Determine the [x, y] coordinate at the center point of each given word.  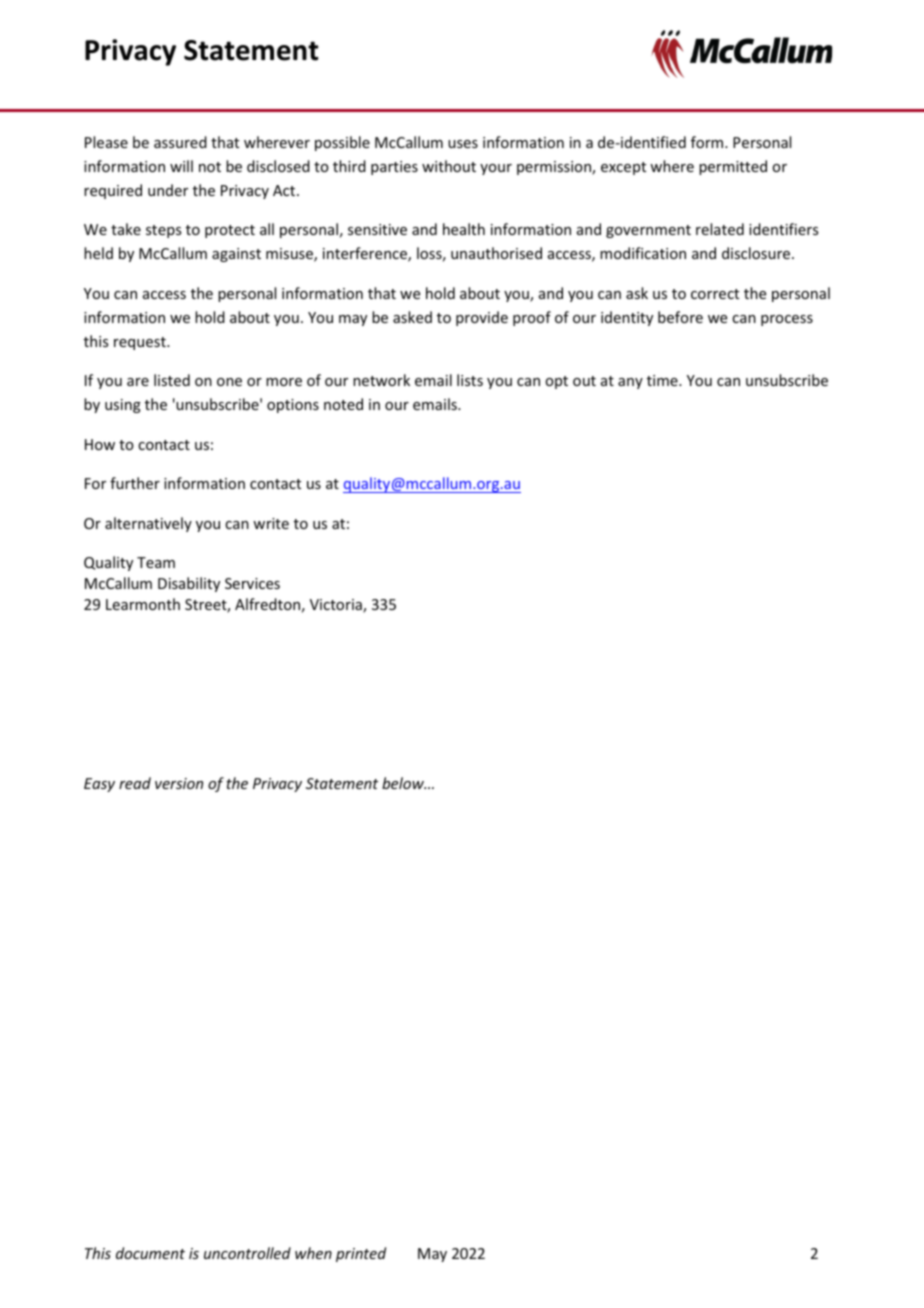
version [179, 783]
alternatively [148, 524]
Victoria [337, 606]
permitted [733, 167]
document [150, 1253]
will [181, 166]
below [404, 783]
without [449, 166]
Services [252, 583]
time [663, 380]
